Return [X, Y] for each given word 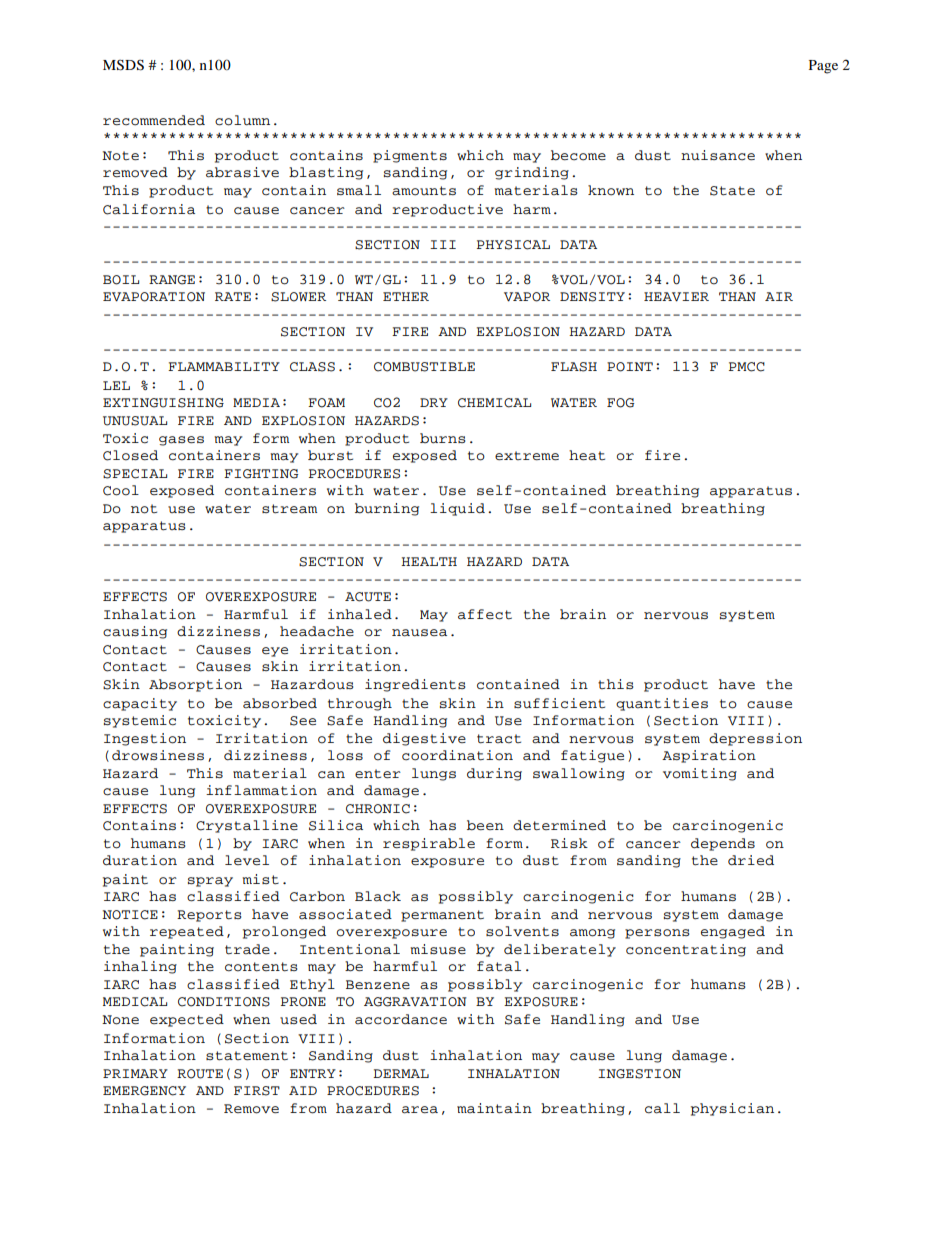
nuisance [718, 155]
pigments [410, 156]
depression [755, 739]
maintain [494, 1108]
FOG [620, 403]
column [242, 120]
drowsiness [158, 755]
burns [443, 438]
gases [181, 441]
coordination [457, 755]
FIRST [257, 1091]
